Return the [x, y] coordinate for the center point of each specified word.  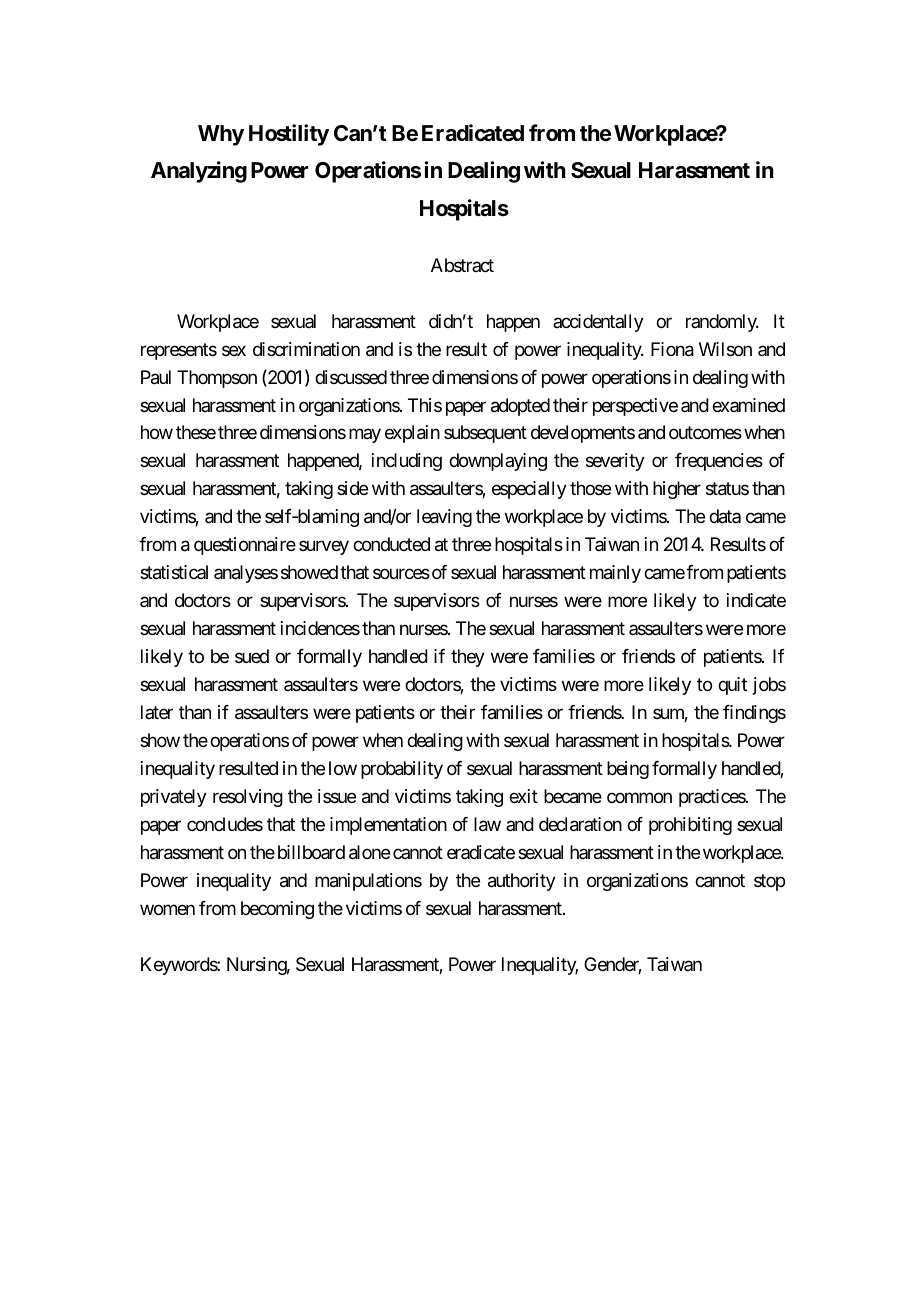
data [725, 516]
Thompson [217, 379]
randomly [722, 323]
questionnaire [245, 546]
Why [221, 135]
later [157, 712]
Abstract [462, 265]
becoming [277, 910]
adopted [520, 407]
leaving [444, 518]
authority [522, 882]
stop [769, 882]
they [468, 658]
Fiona [672, 349]
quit [732, 686]
